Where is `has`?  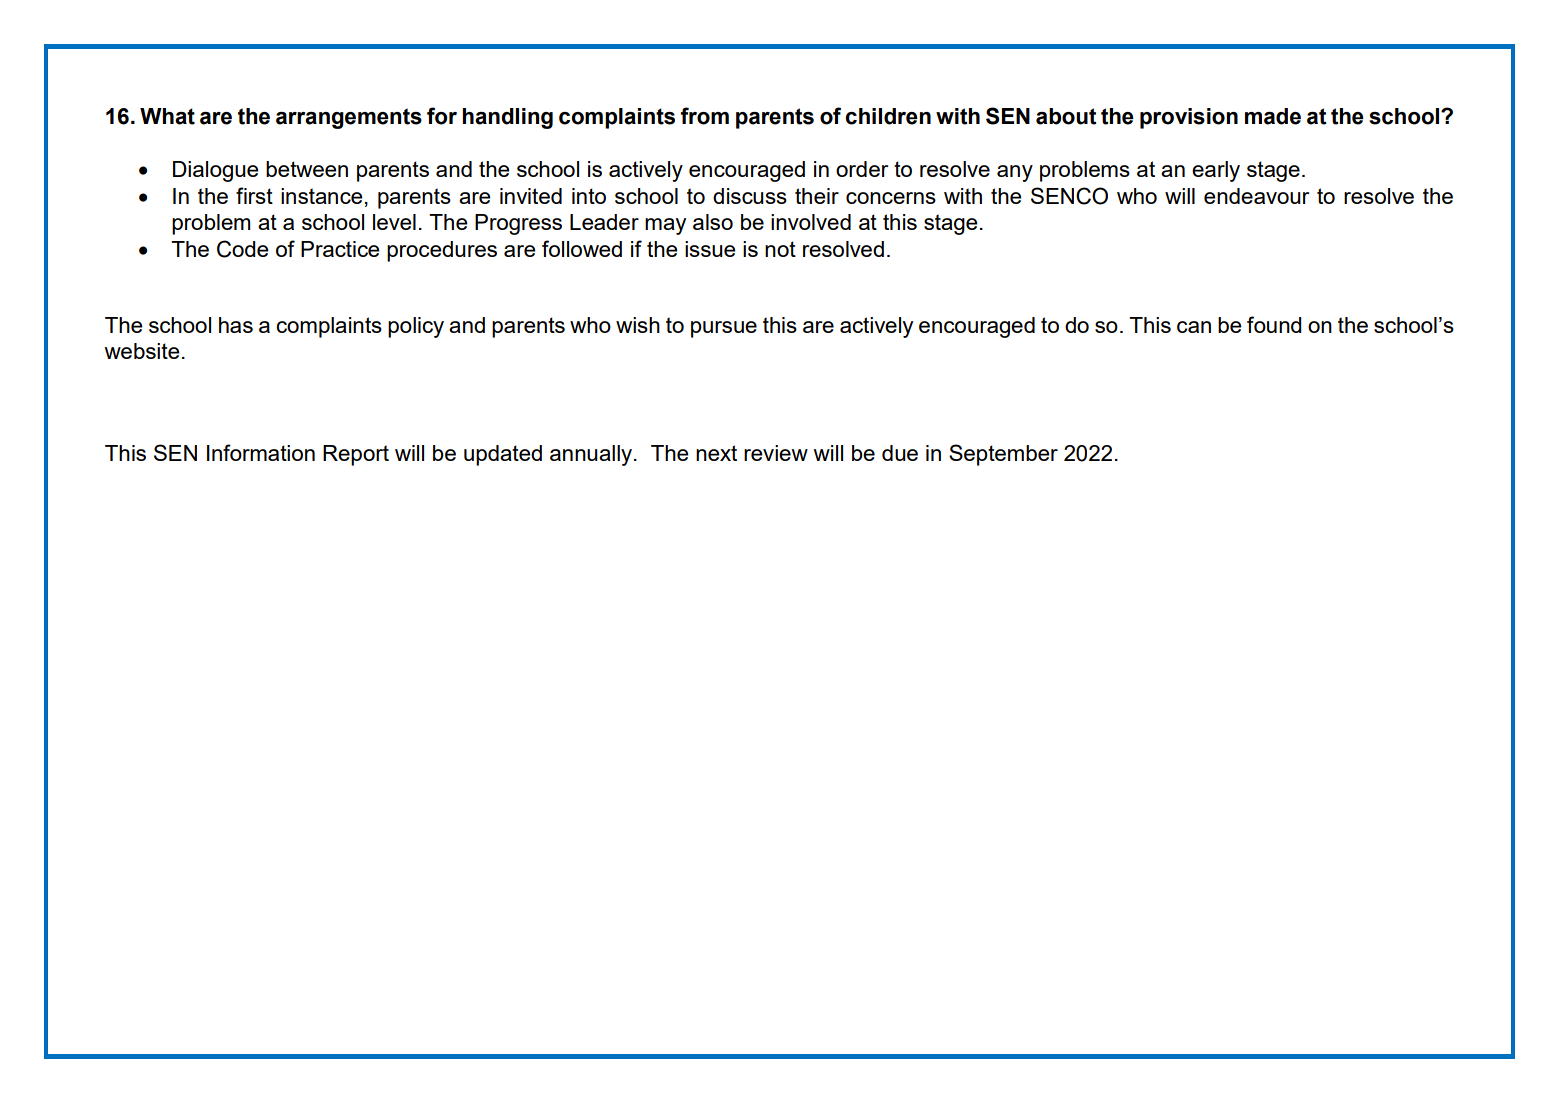
has is located at coordinates (236, 325).
